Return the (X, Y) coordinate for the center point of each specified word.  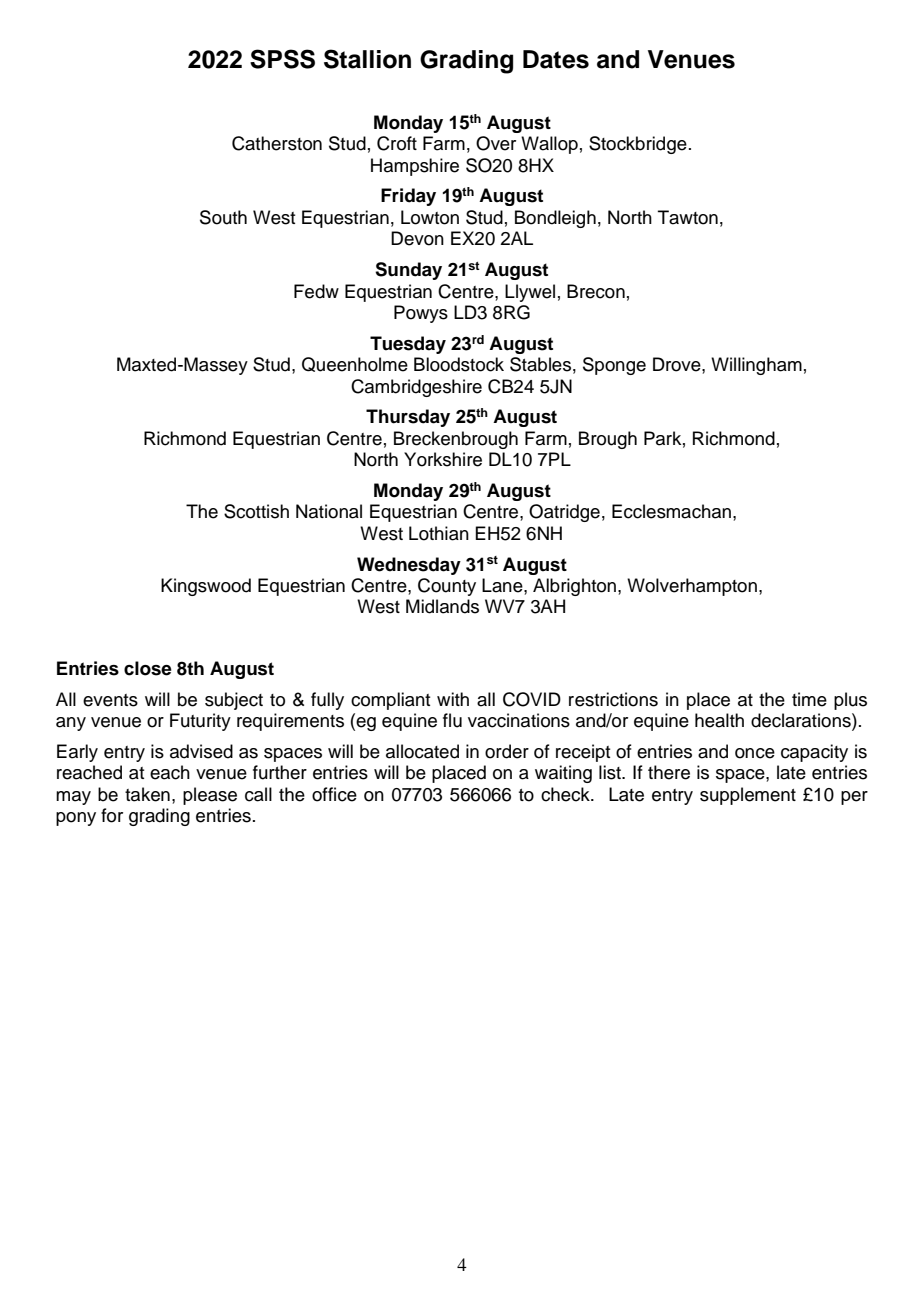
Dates (556, 59)
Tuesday (408, 345)
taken (147, 794)
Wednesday (409, 566)
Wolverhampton (692, 587)
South (223, 217)
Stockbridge (638, 145)
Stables (540, 364)
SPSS (282, 59)
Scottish (256, 511)
